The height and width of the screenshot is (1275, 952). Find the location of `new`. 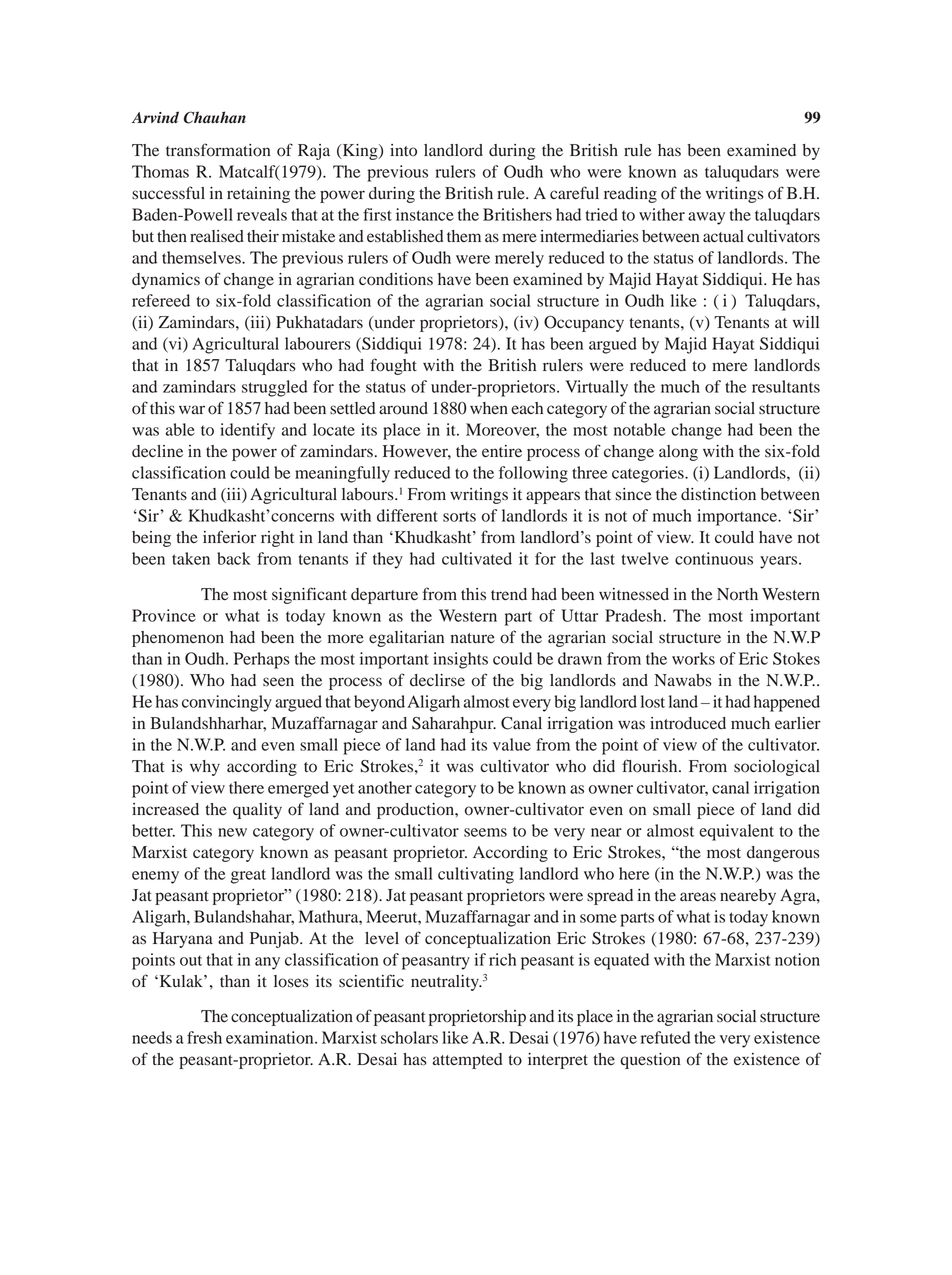

new is located at coordinates (232, 832).
